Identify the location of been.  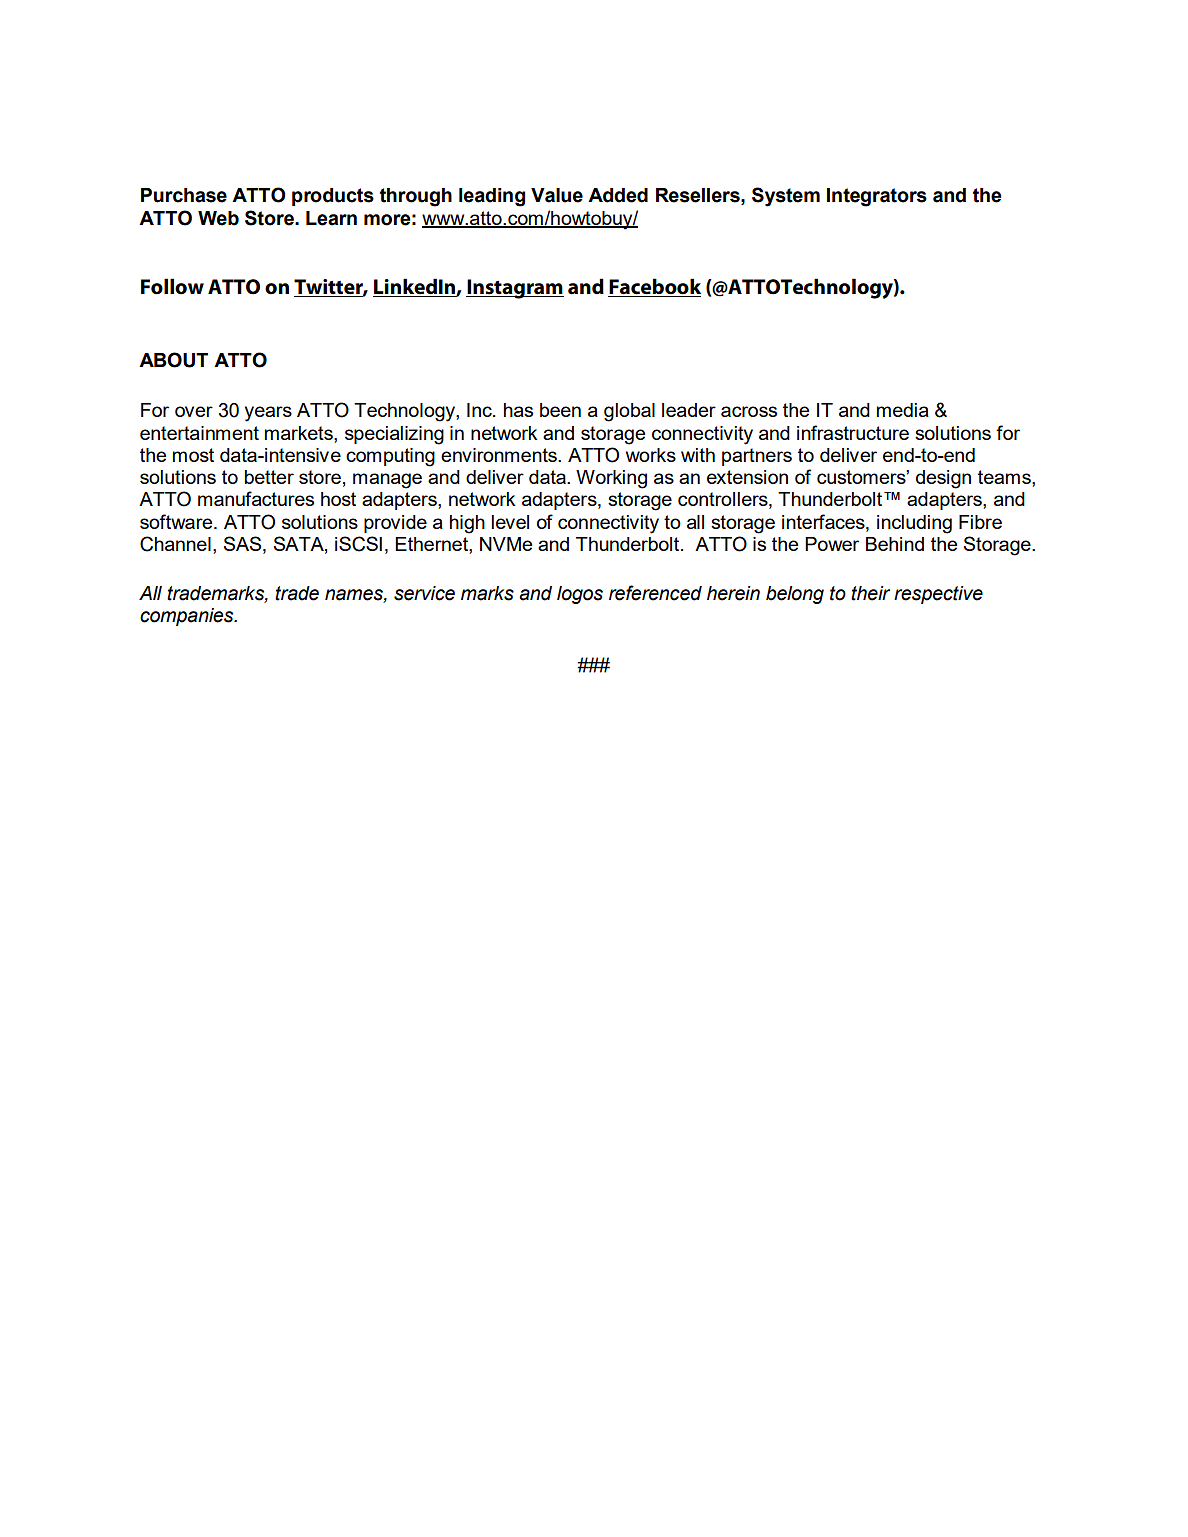
(560, 410).
